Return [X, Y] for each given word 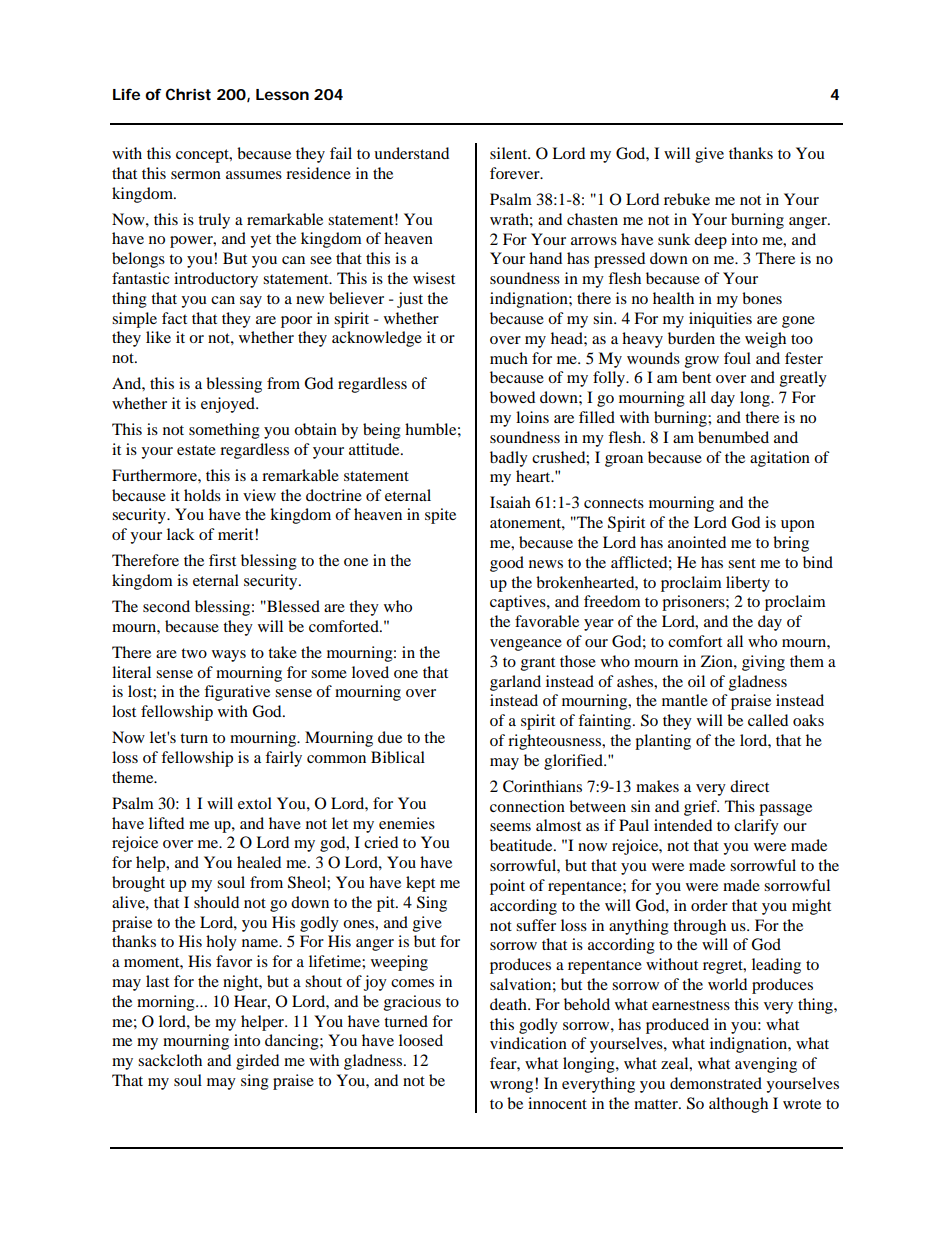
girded [257, 1062]
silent [510, 153]
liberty [748, 584]
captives [519, 603]
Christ [188, 94]
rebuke [687, 199]
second [166, 606]
